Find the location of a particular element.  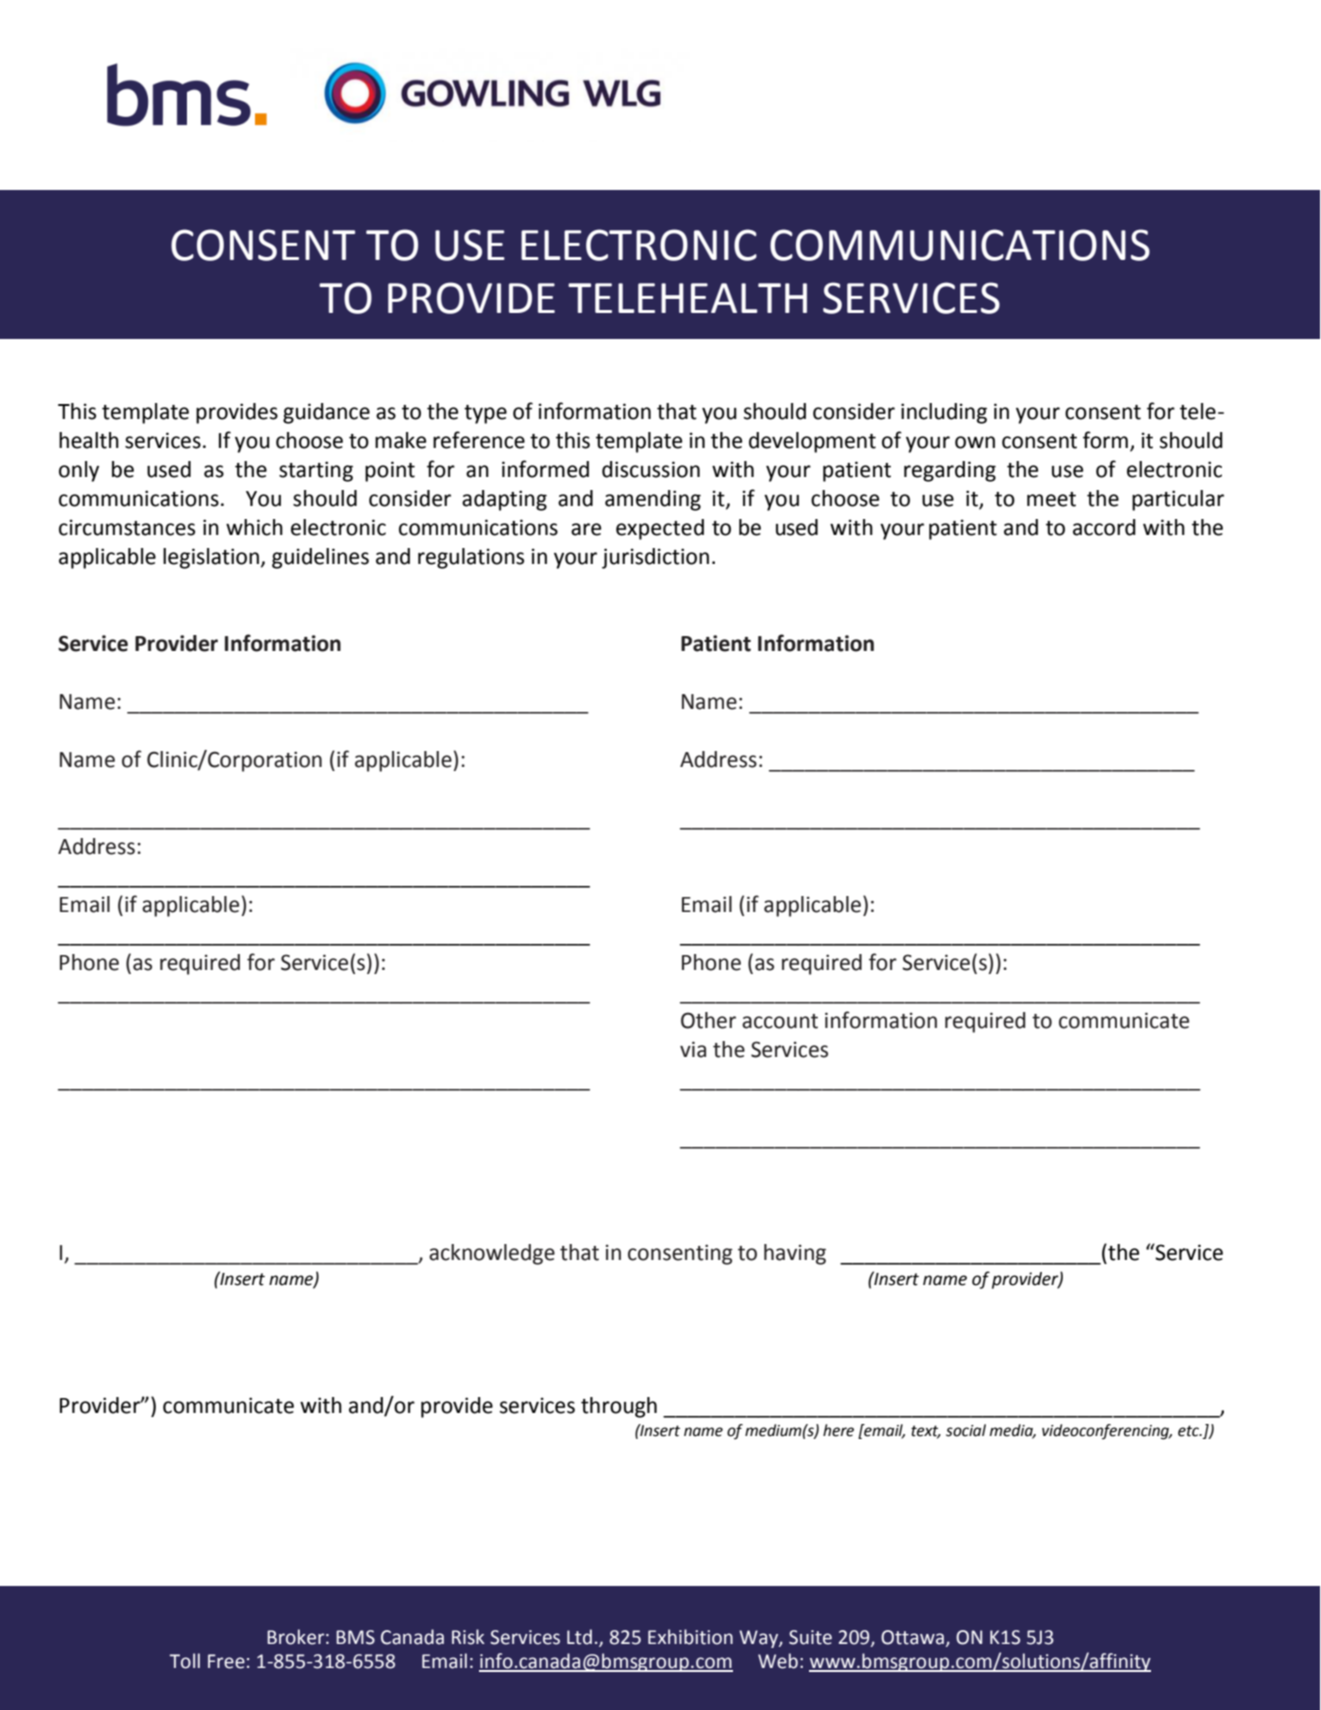

own is located at coordinates (975, 442).
